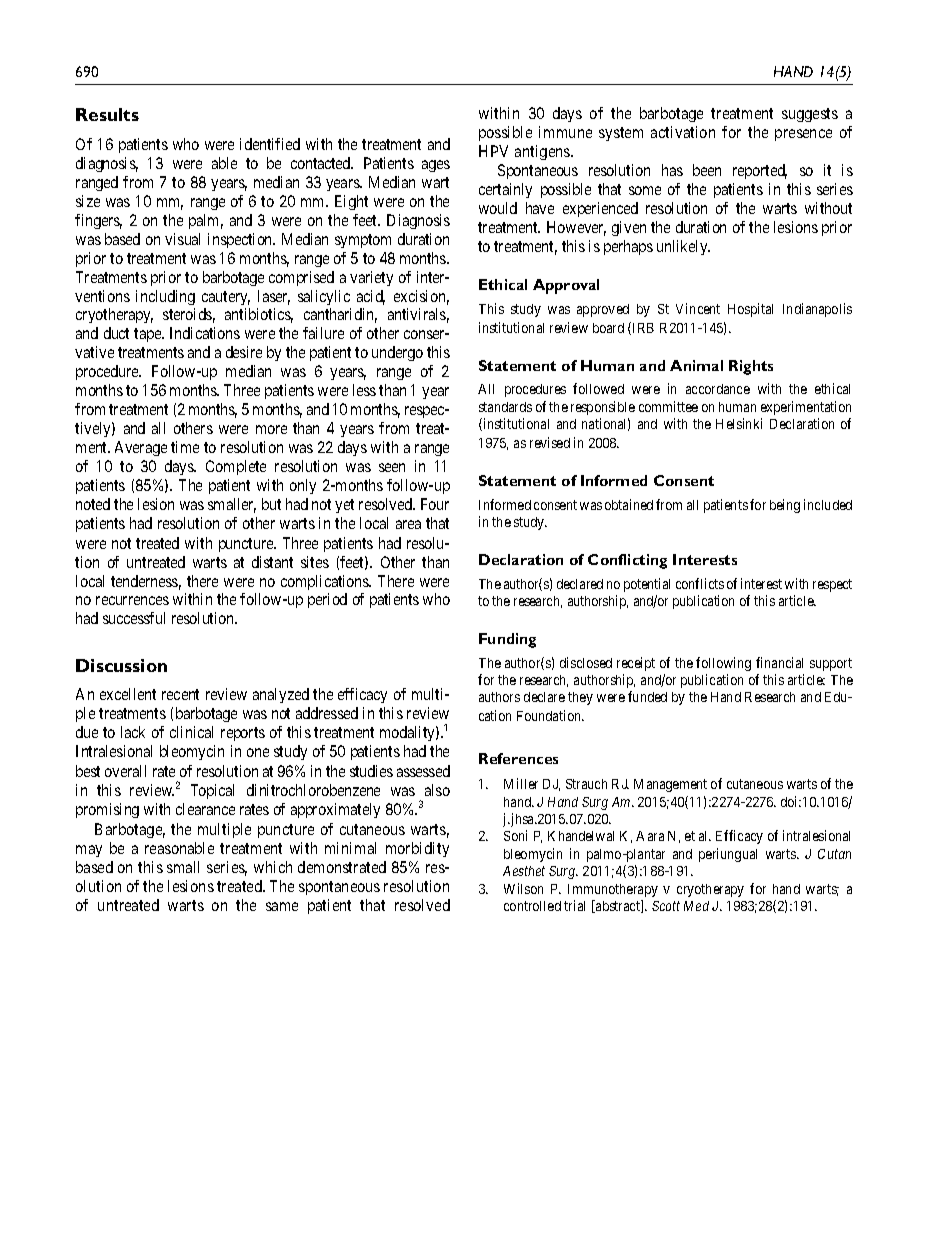 The height and width of the screenshot is (1237, 952). I want to click on Wilson, so click(523, 888).
